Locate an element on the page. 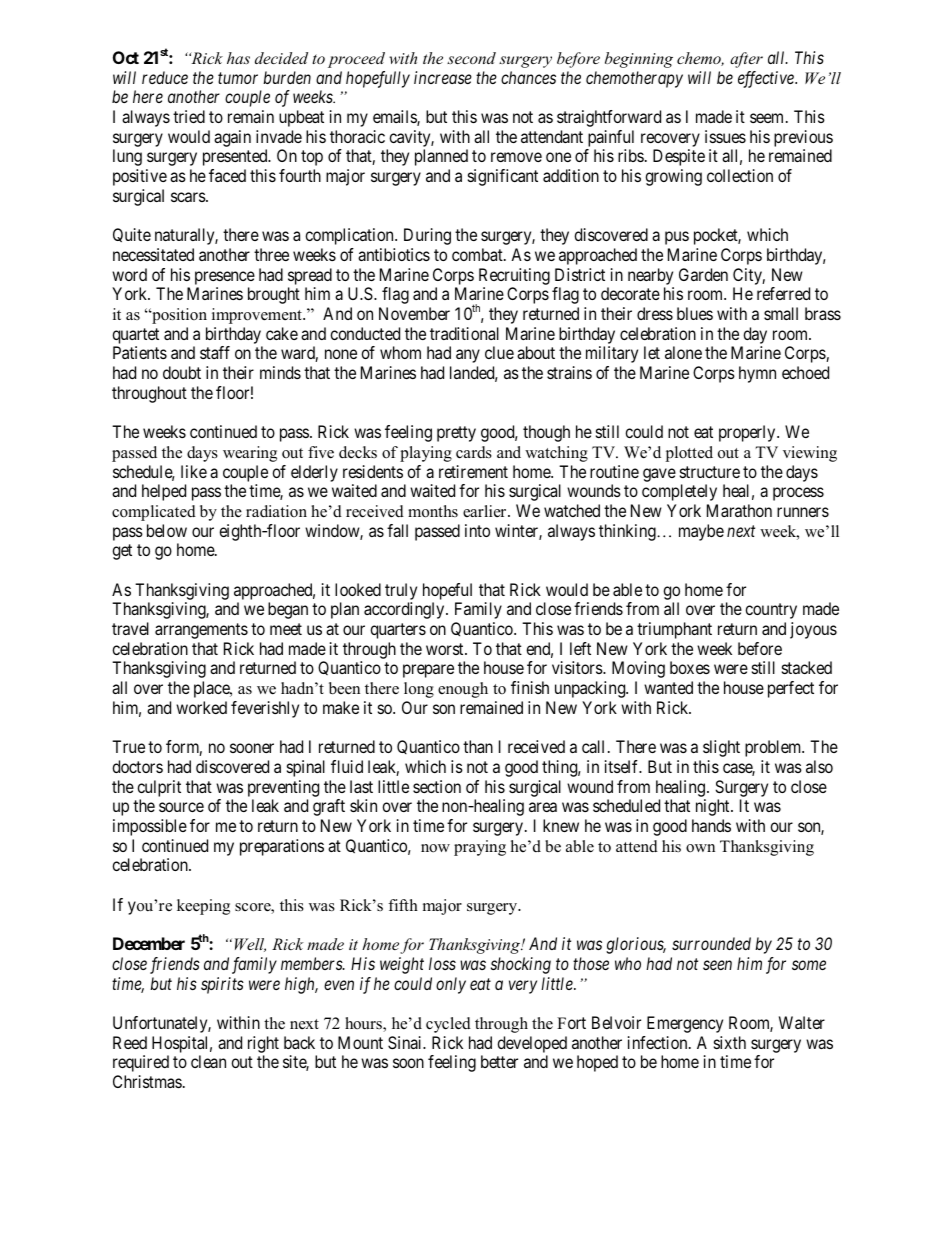 The image size is (952, 1233). presence is located at coordinates (225, 278).
